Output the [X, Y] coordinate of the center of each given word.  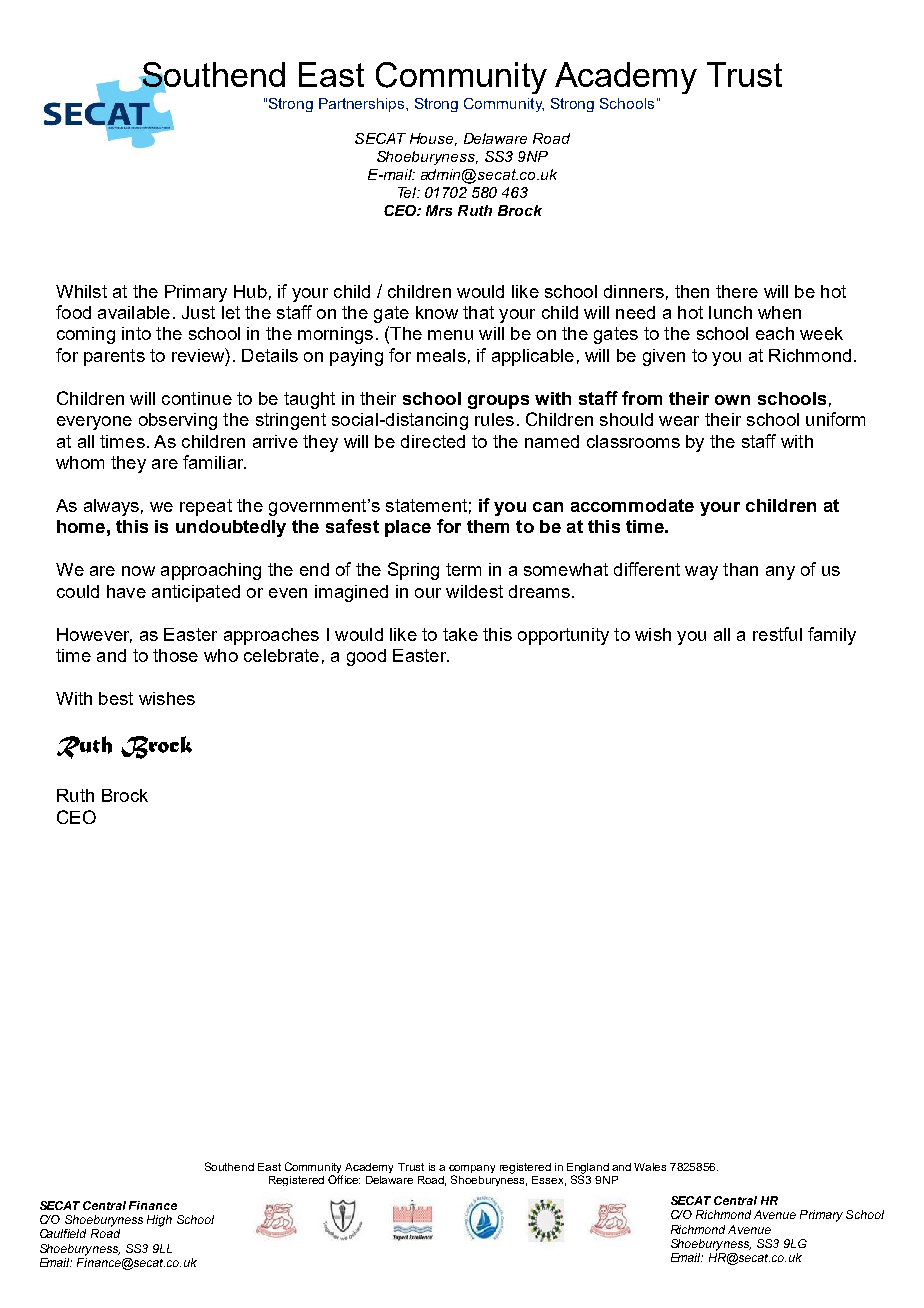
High [159, 1221]
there [737, 291]
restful [777, 634]
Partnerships [363, 105]
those [175, 655]
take [460, 634]
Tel [408, 192]
